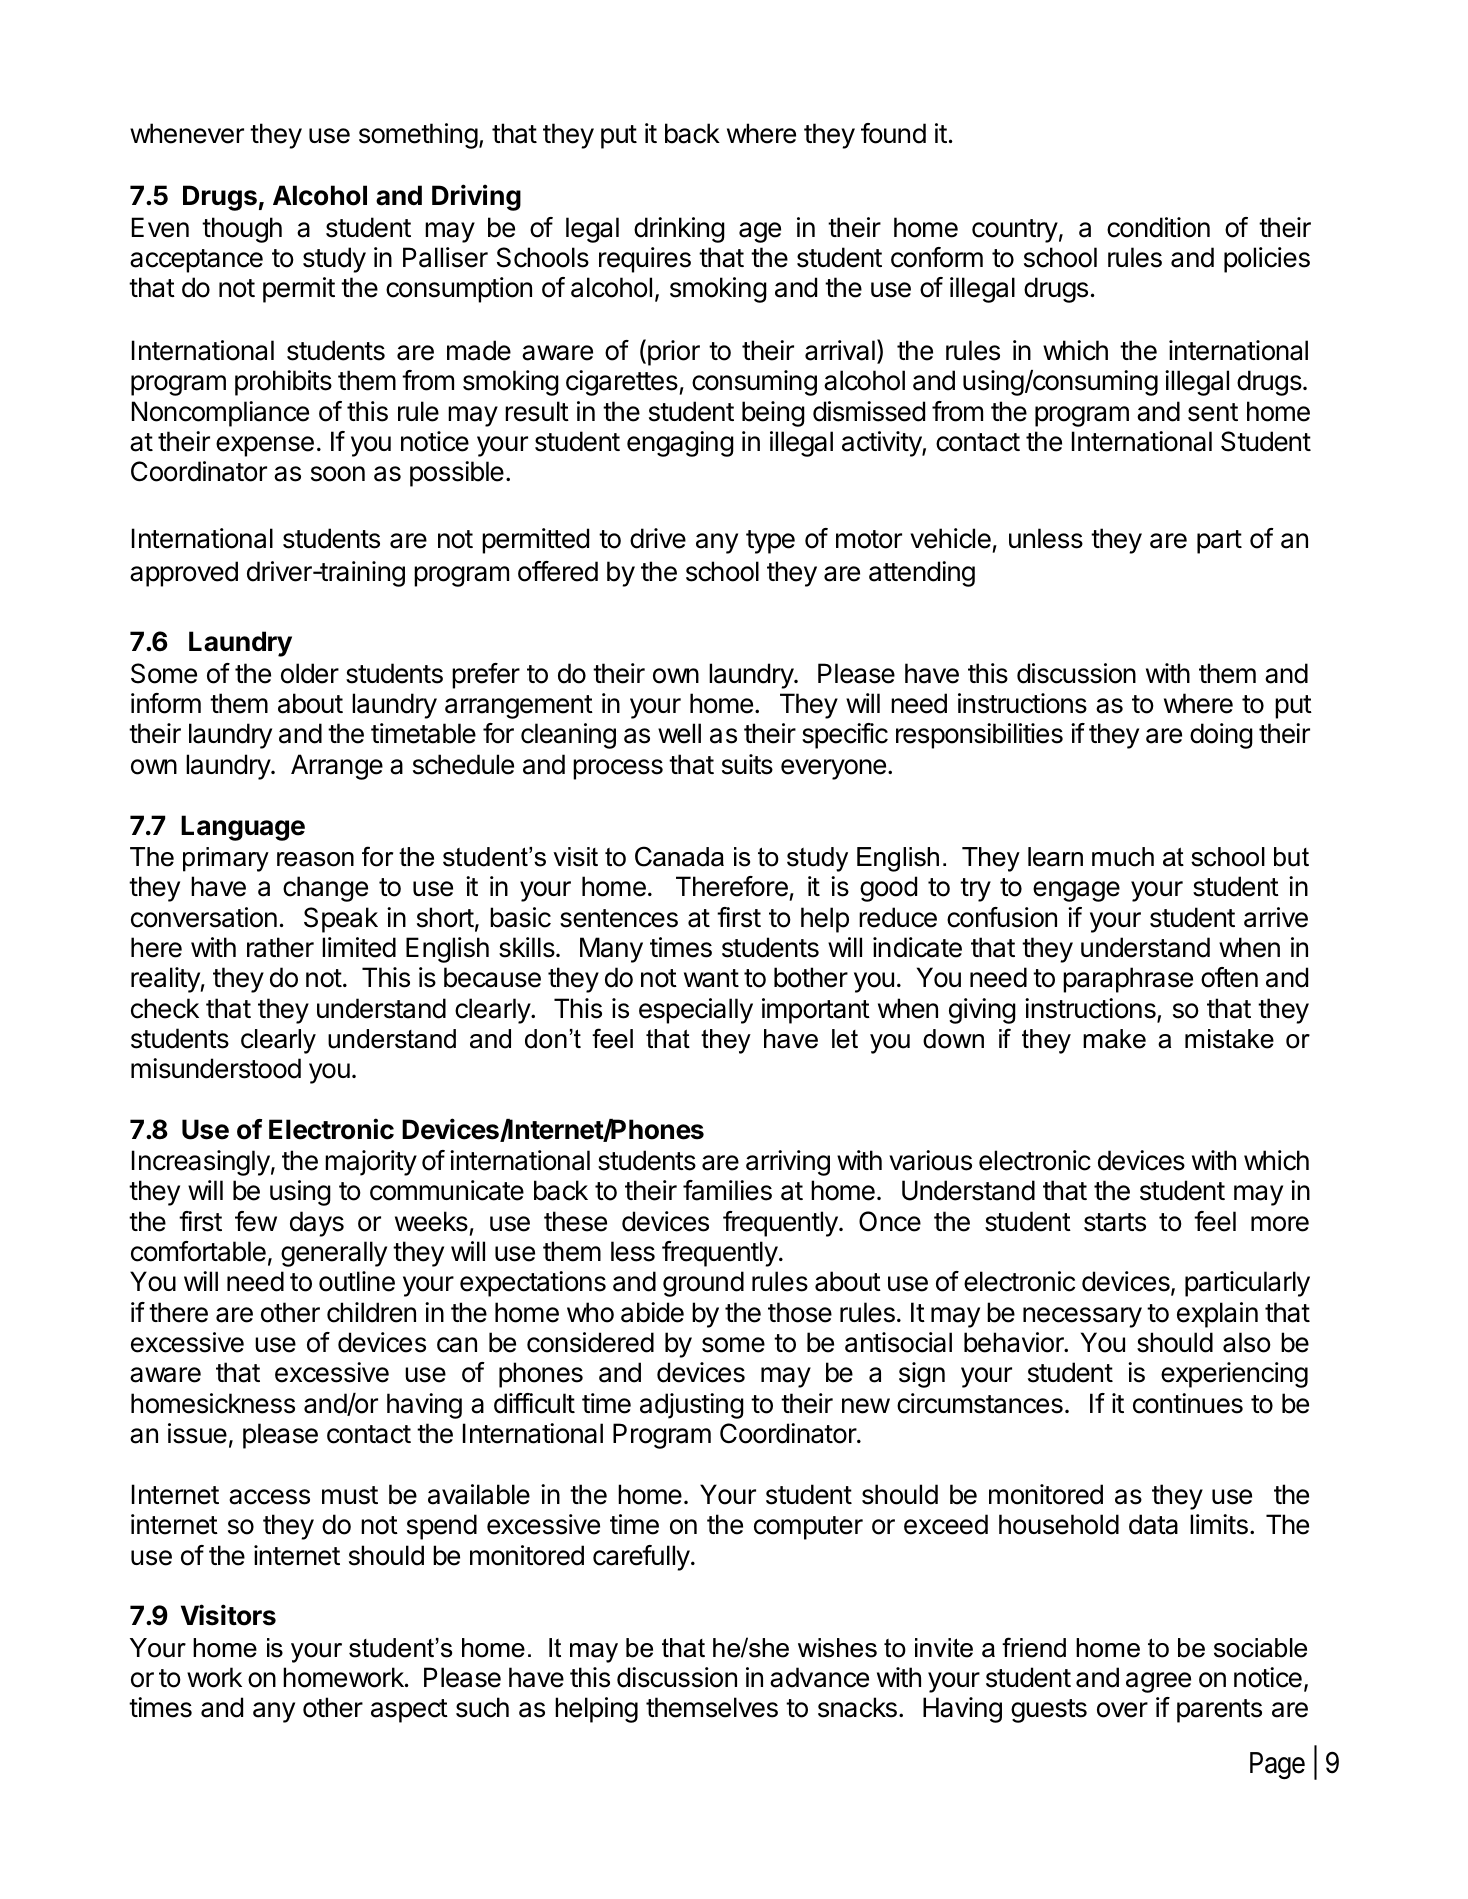 The height and width of the screenshot is (1899, 1468). What do you see at coordinates (242, 230) in the screenshot?
I see `though` at bounding box center [242, 230].
